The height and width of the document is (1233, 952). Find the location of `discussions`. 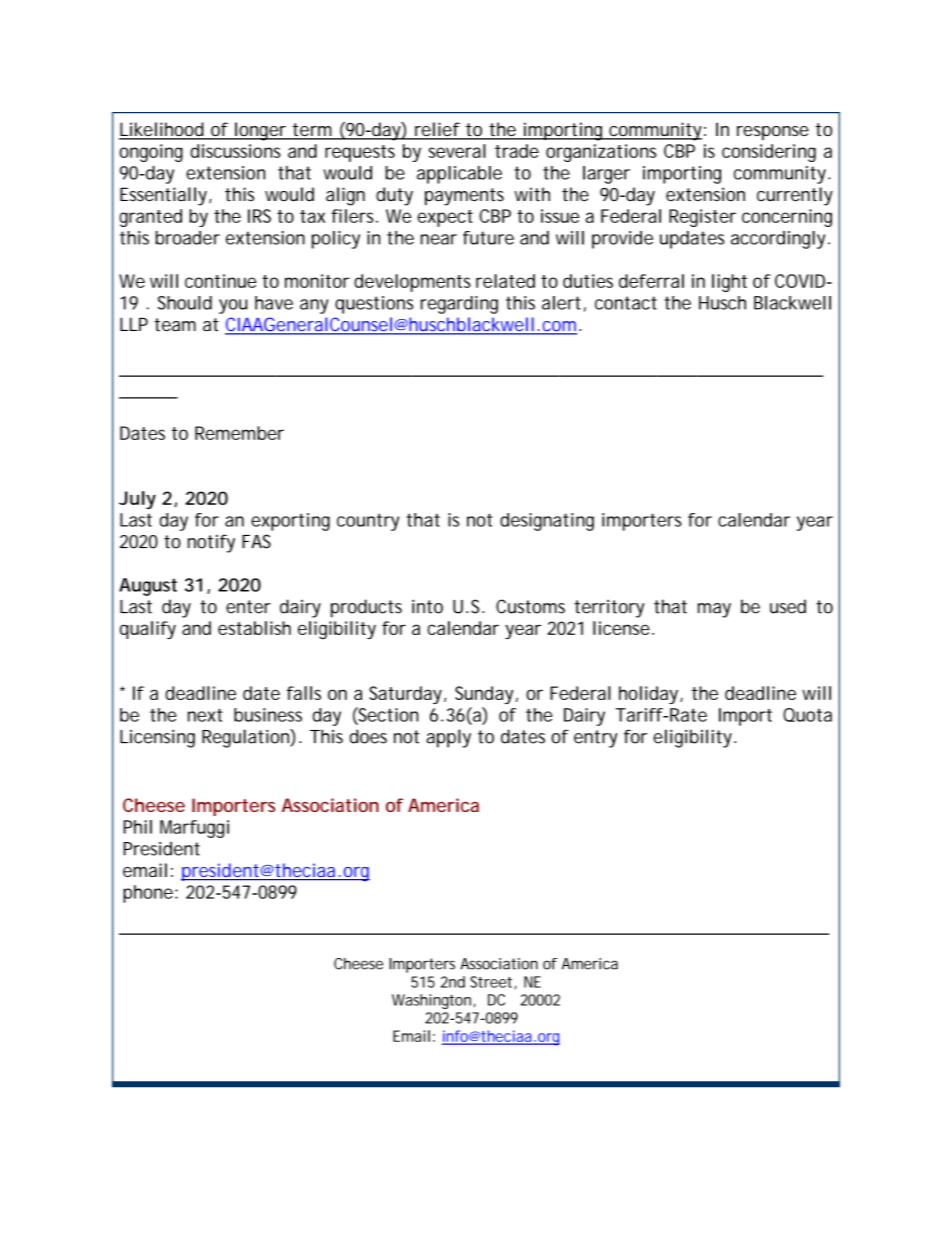

discussions is located at coordinates (235, 151).
